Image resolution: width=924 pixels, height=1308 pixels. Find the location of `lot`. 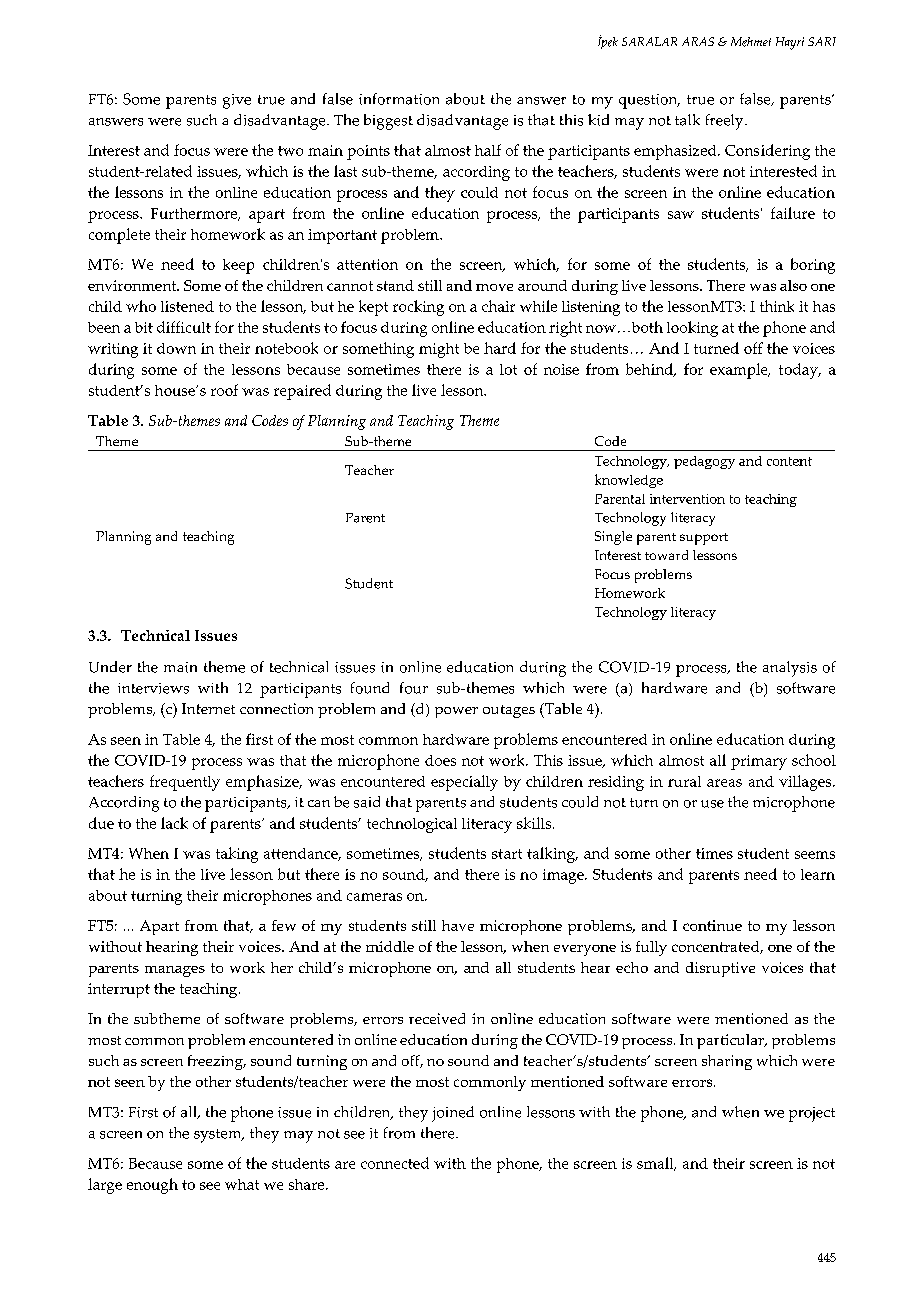

lot is located at coordinates (508, 369).
